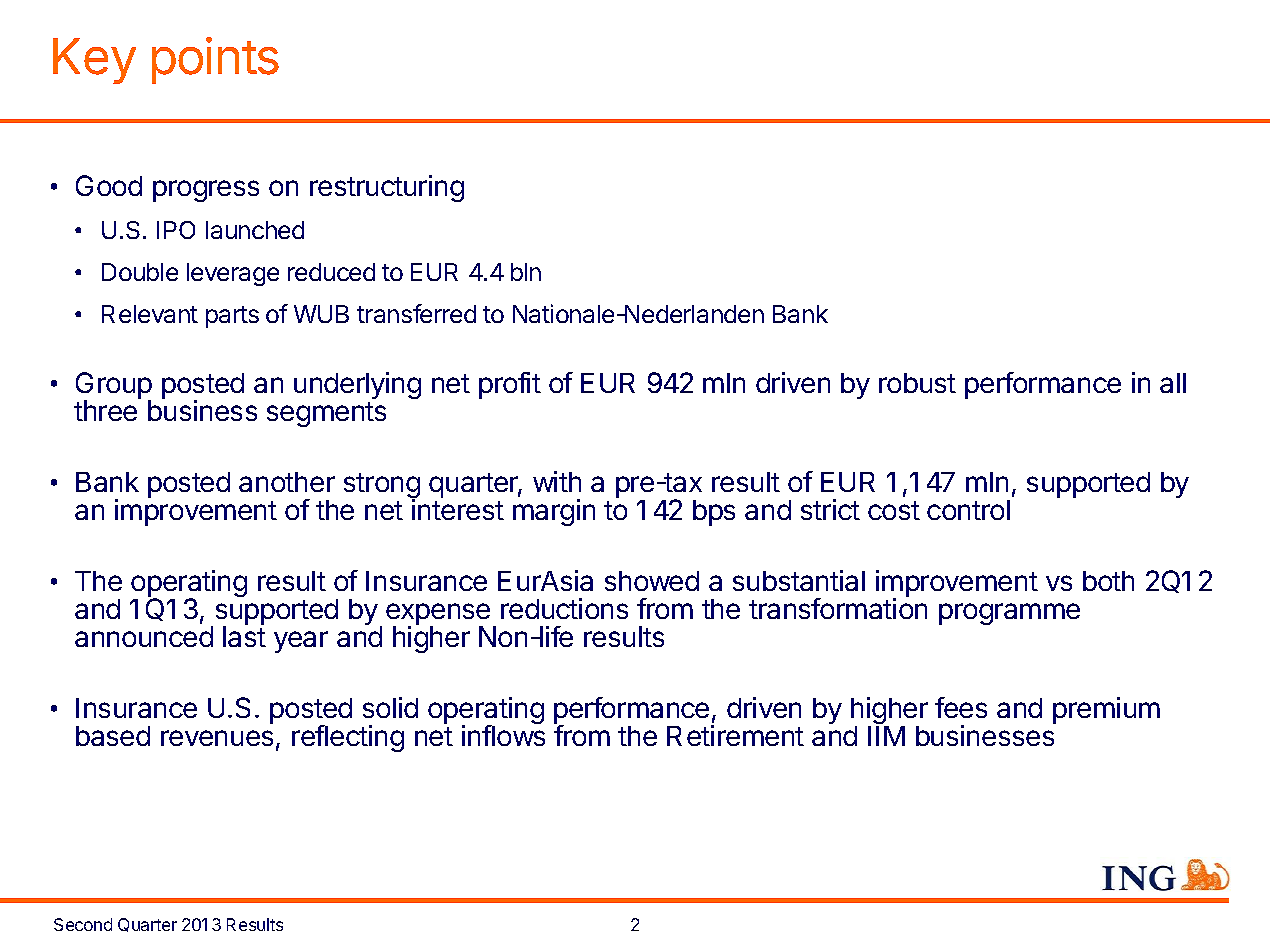  Describe the element at coordinates (244, 636) in the screenshot. I see `last` at that location.
